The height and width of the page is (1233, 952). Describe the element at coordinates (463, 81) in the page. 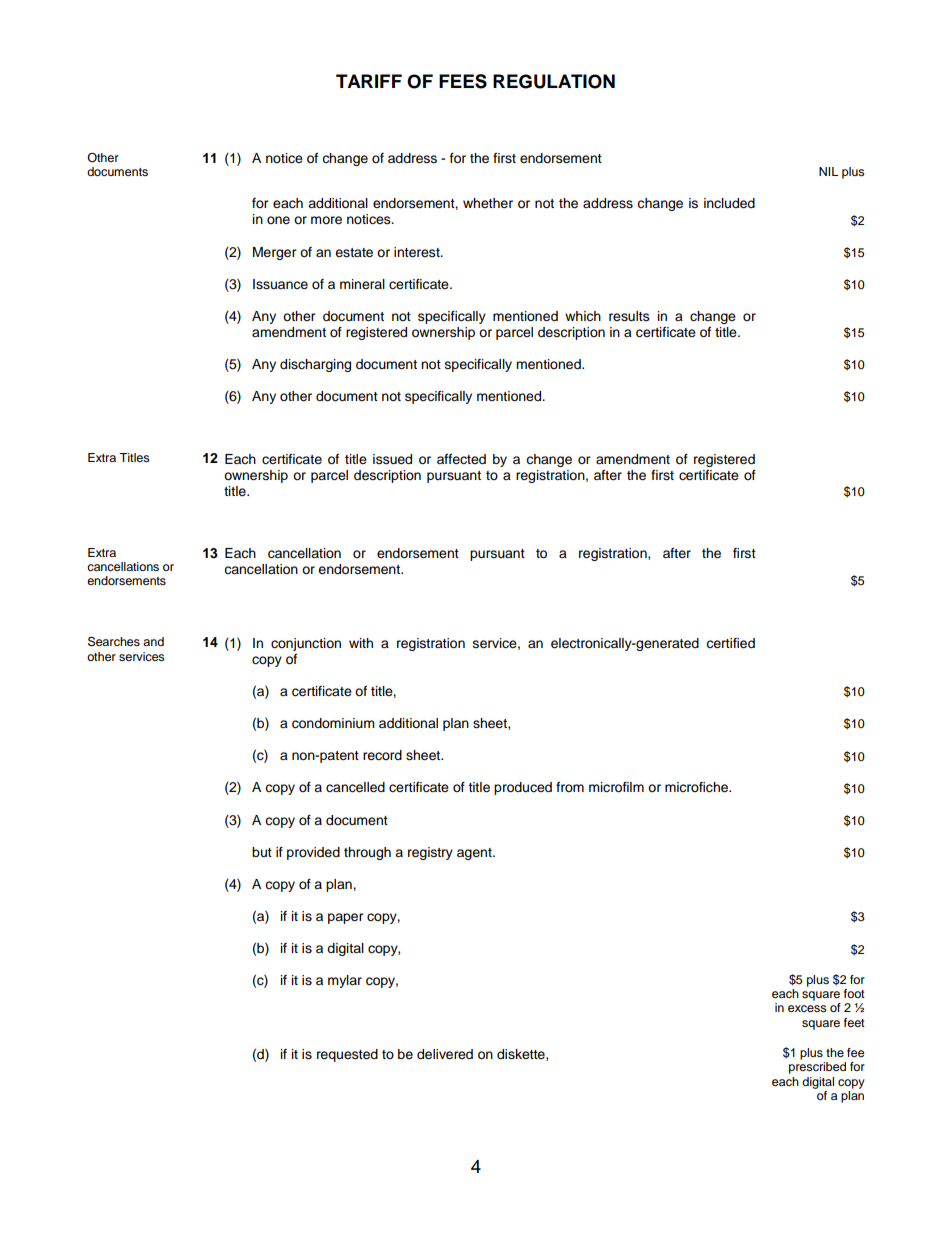

I see `FEES` at that location.
